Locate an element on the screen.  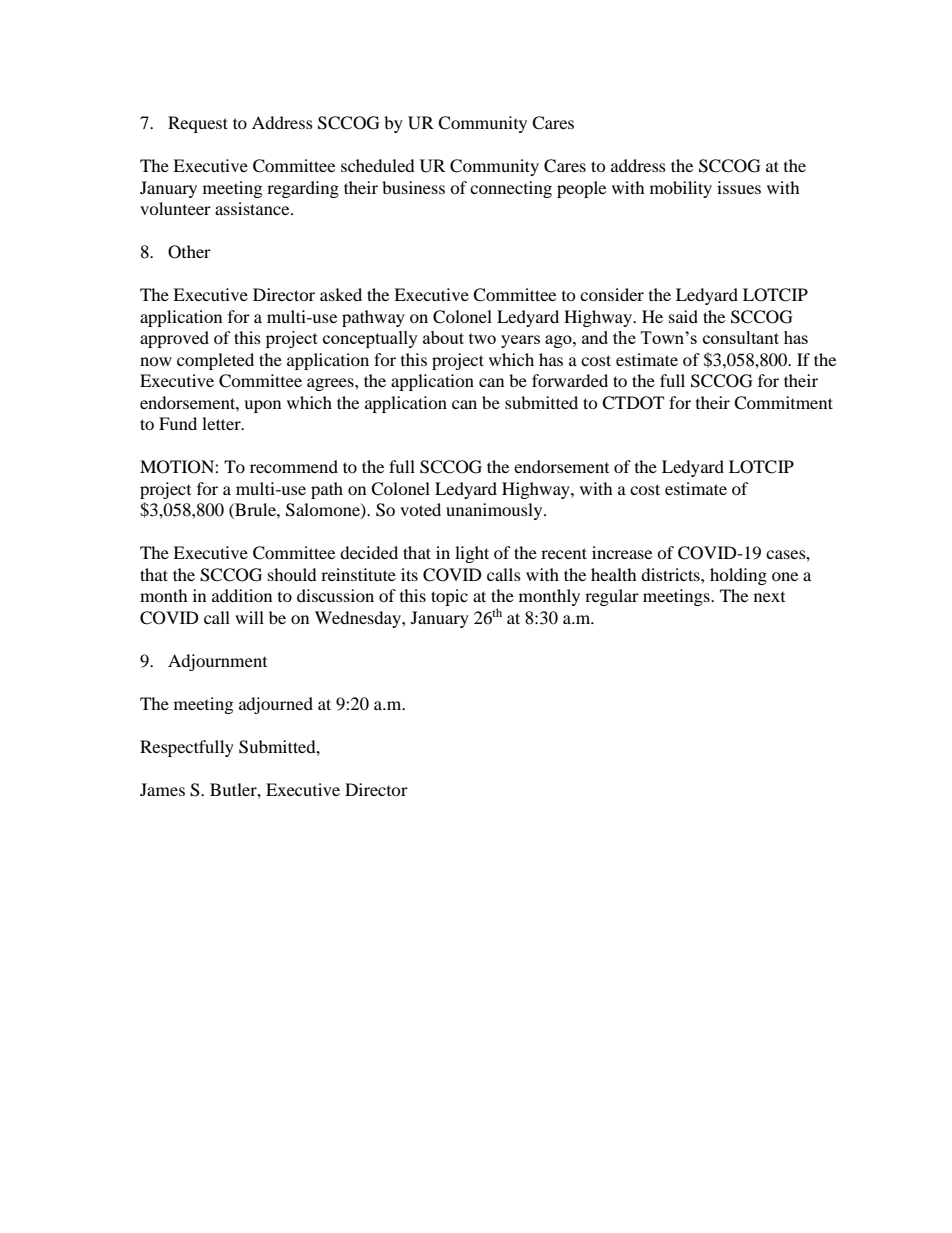
Commitment is located at coordinates (783, 403).
